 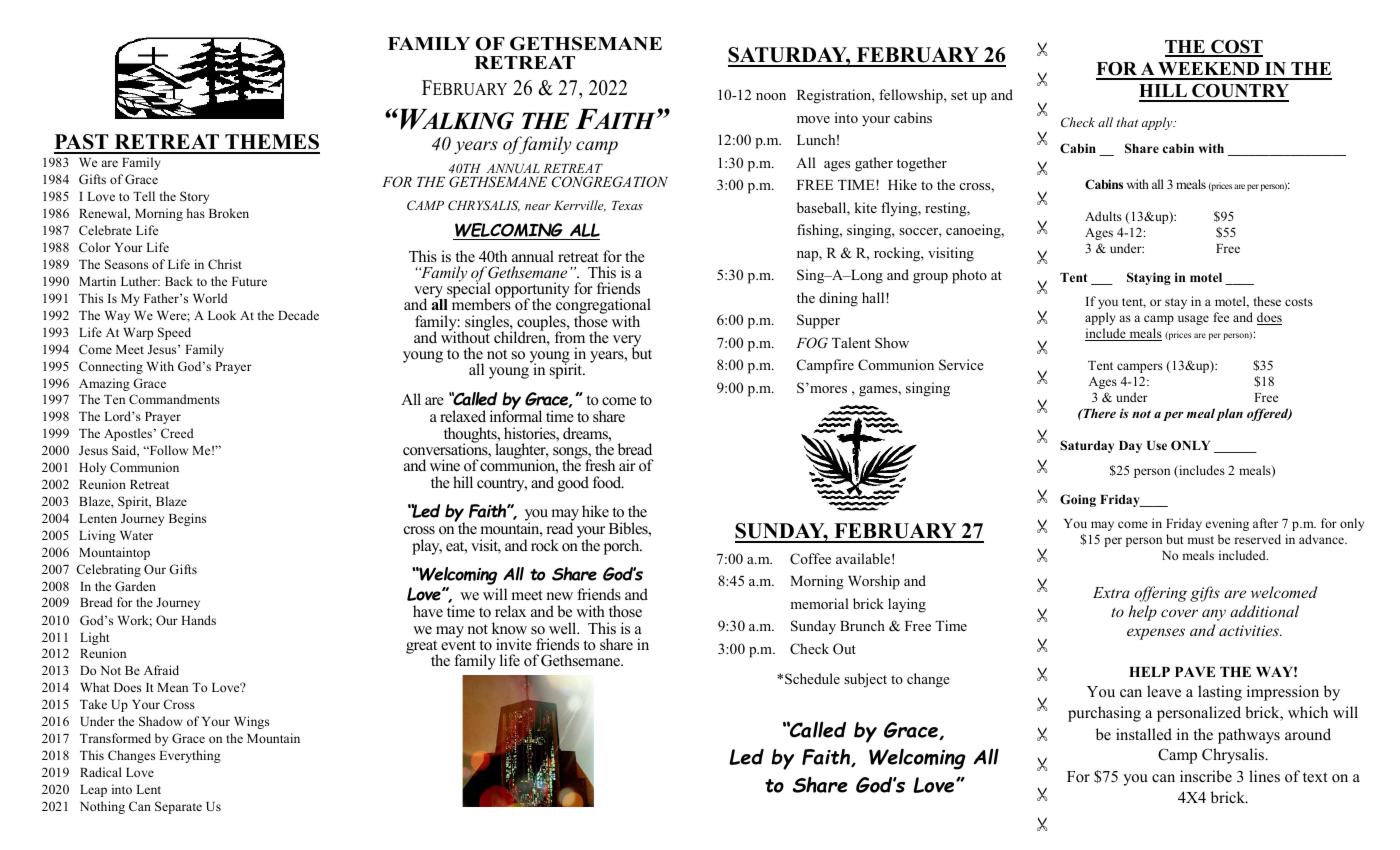 What do you see at coordinates (177, 433) in the page?
I see `Creed` at bounding box center [177, 433].
